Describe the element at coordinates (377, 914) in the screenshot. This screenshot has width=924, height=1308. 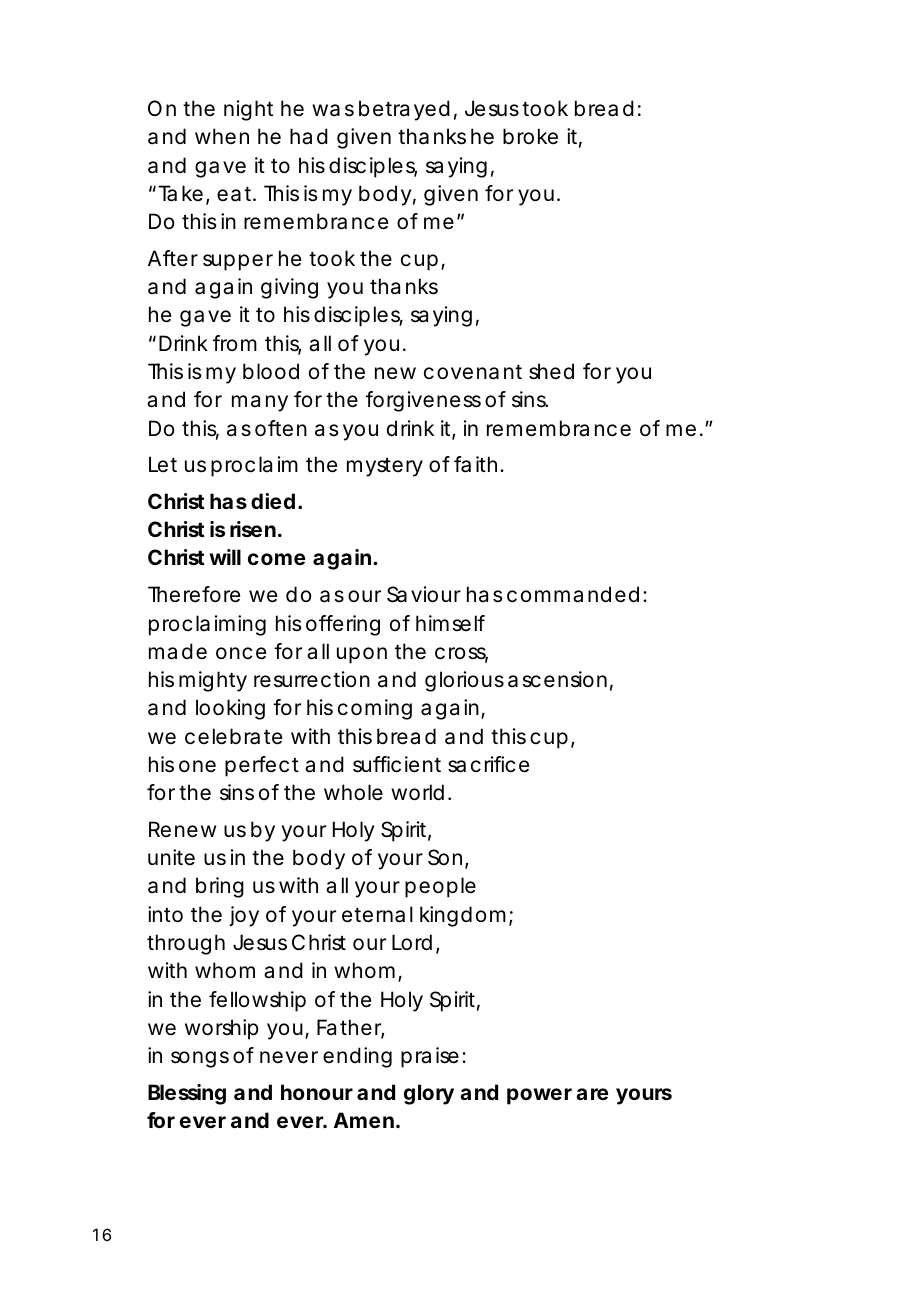
I see `eternal` at that location.
